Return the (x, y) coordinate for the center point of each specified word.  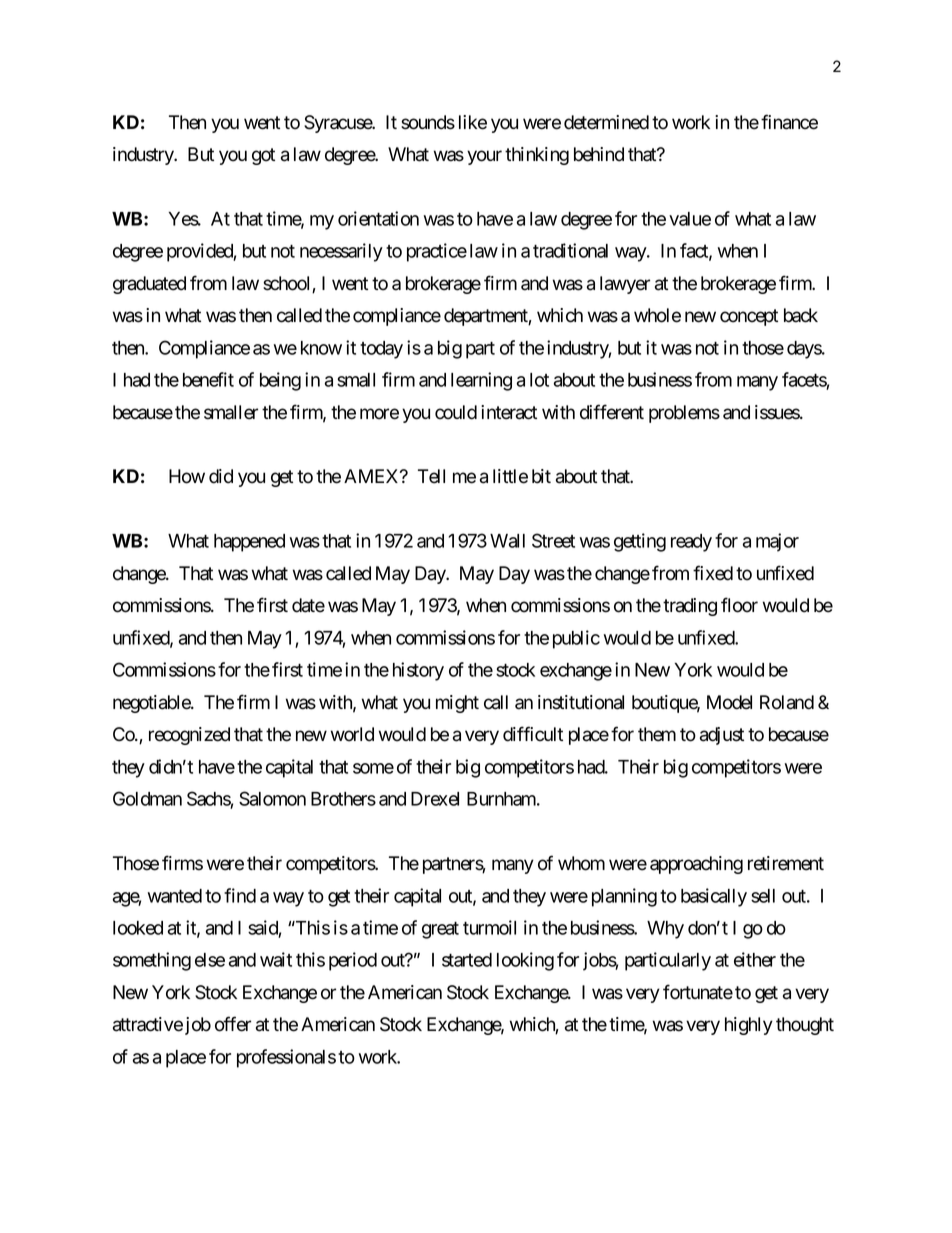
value (690, 219)
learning (481, 381)
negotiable (152, 704)
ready (691, 543)
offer (233, 1024)
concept (749, 317)
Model (729, 702)
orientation (378, 218)
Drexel (435, 799)
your (484, 157)
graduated (149, 285)
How (187, 476)
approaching (696, 865)
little (510, 476)
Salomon (272, 798)
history (418, 671)
